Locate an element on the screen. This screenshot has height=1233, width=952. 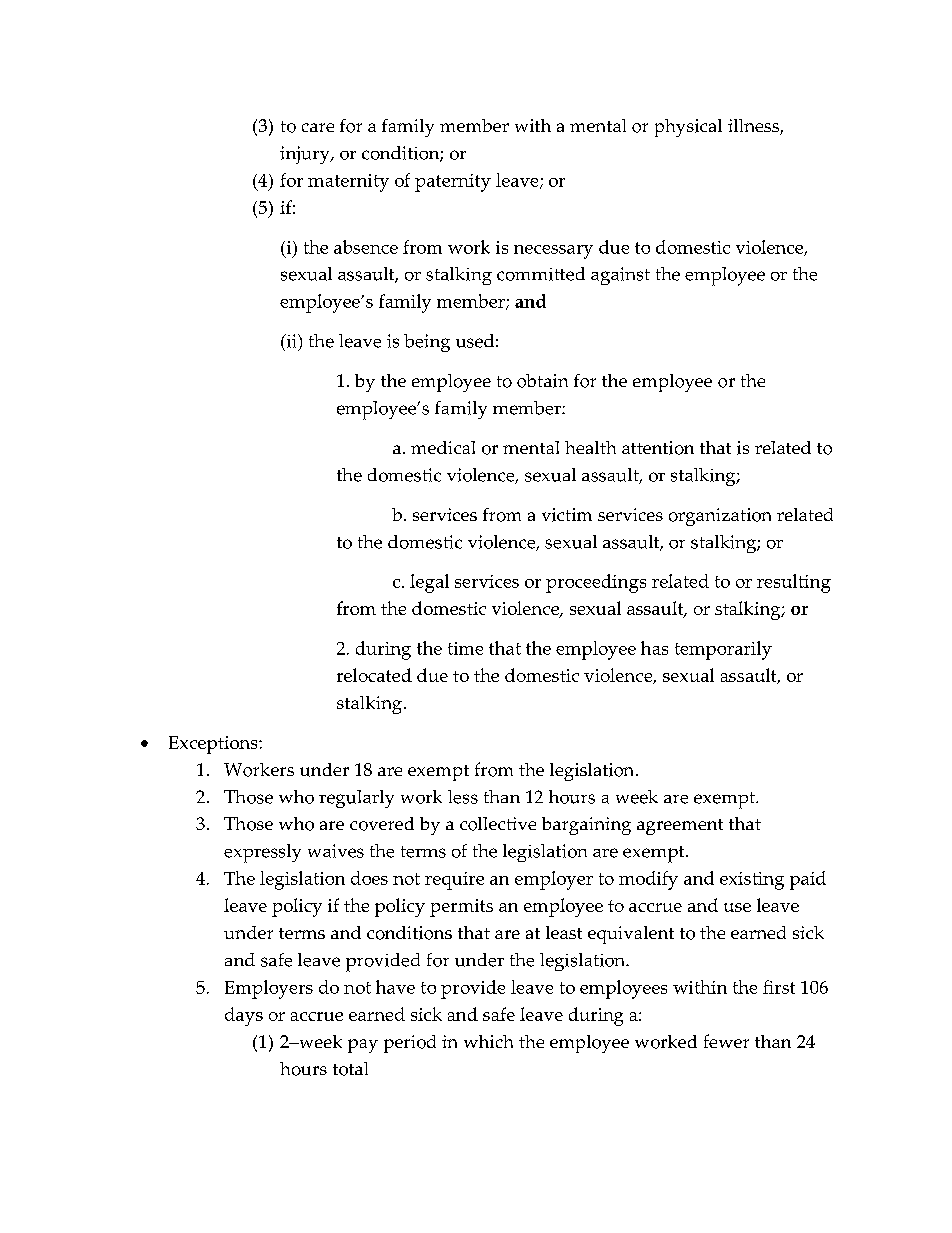
relocated is located at coordinates (374, 675).
